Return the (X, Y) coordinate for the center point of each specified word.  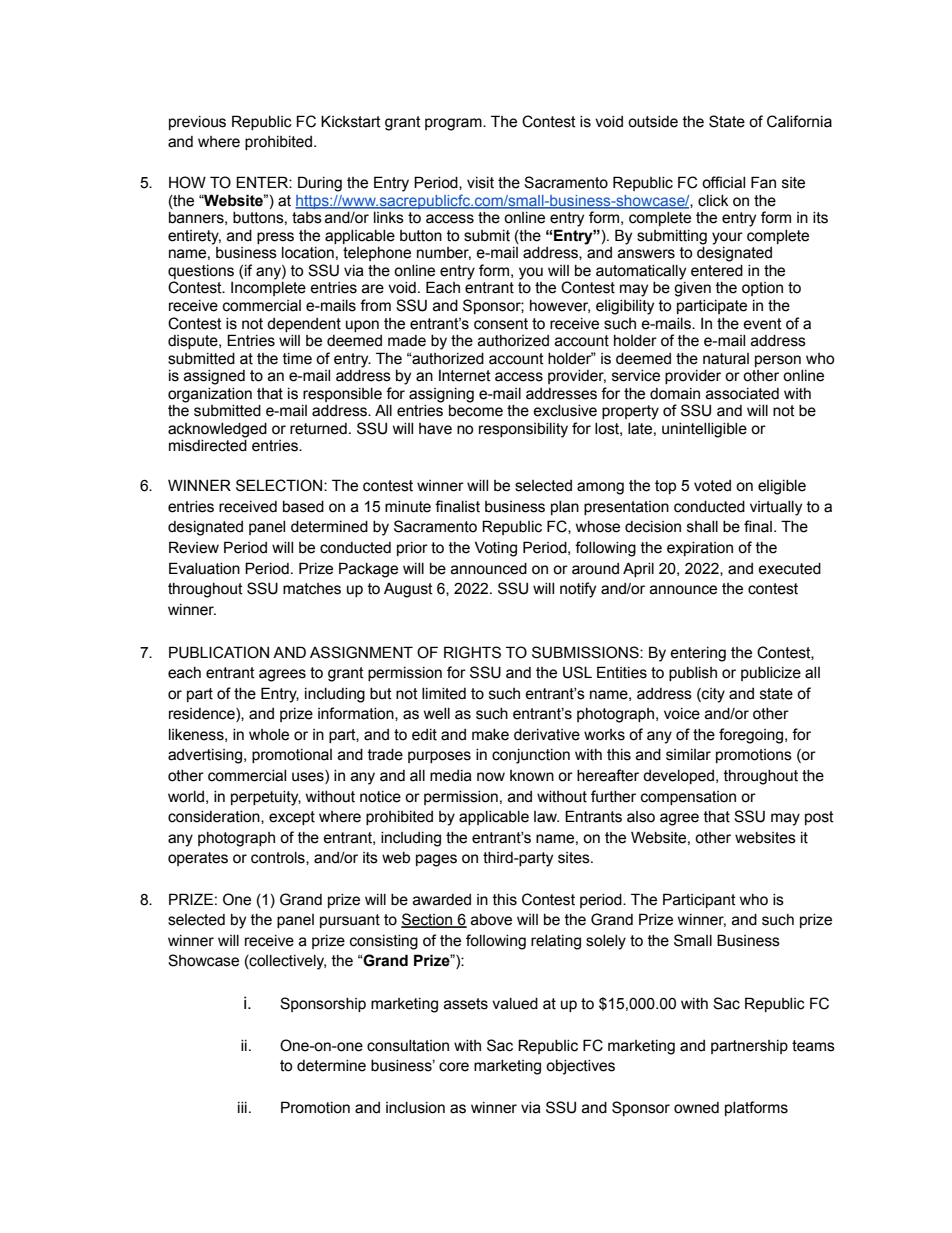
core (454, 1067)
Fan (763, 182)
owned (696, 1108)
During (320, 184)
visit (480, 183)
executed (789, 569)
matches (312, 589)
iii (242, 1107)
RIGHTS (472, 652)
